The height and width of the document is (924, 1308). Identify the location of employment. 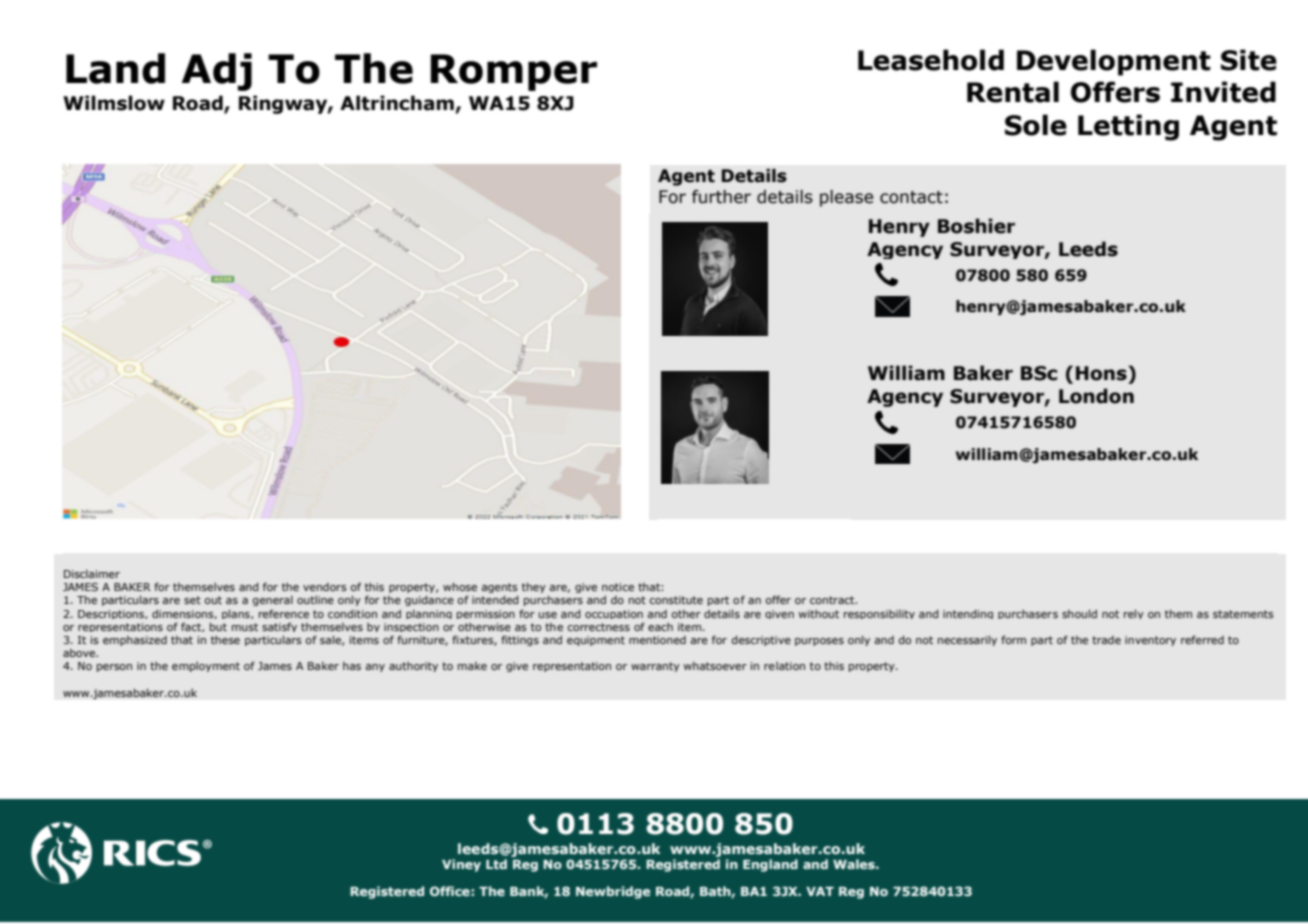
(206, 667).
